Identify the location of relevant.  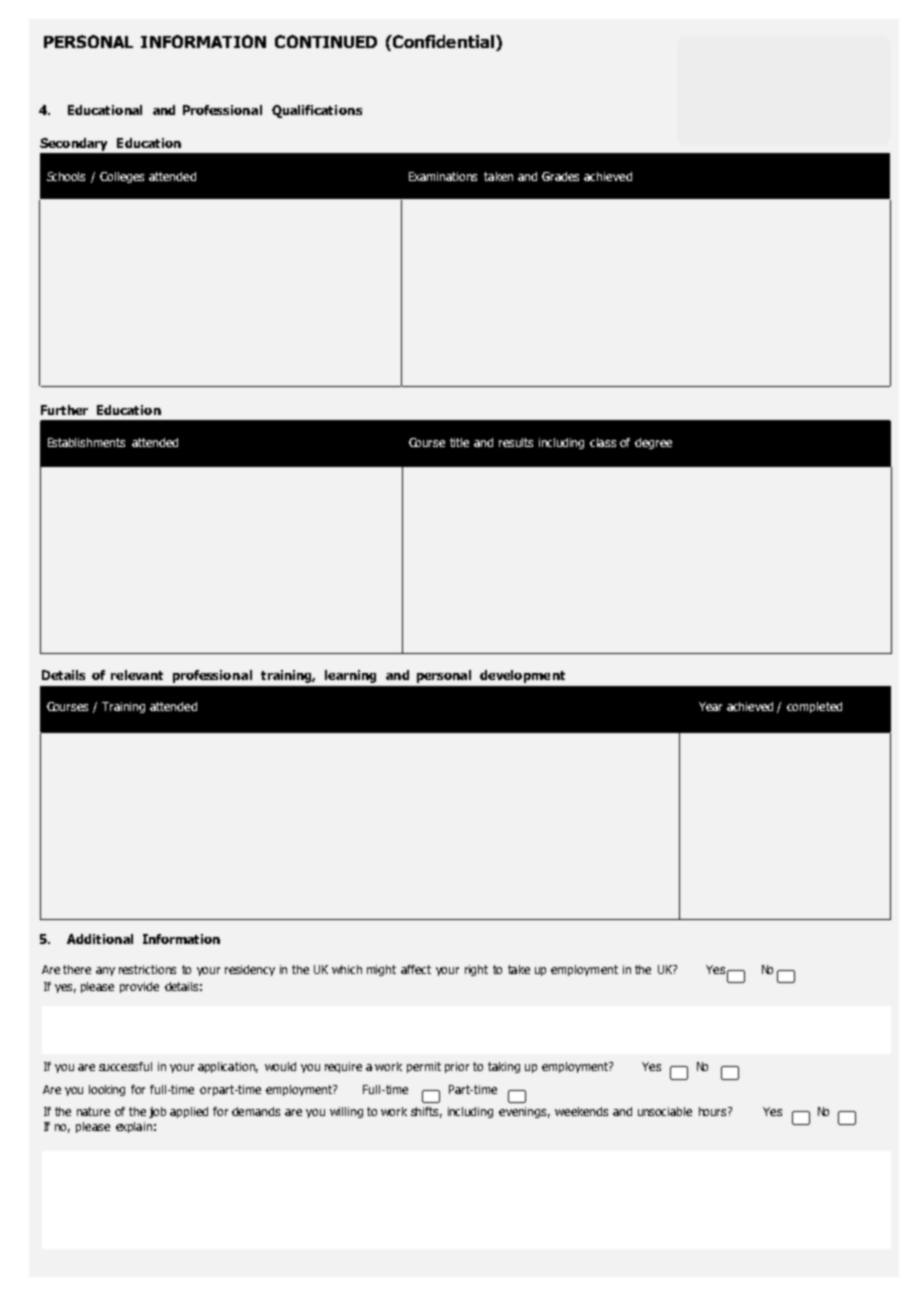
(137, 675).
